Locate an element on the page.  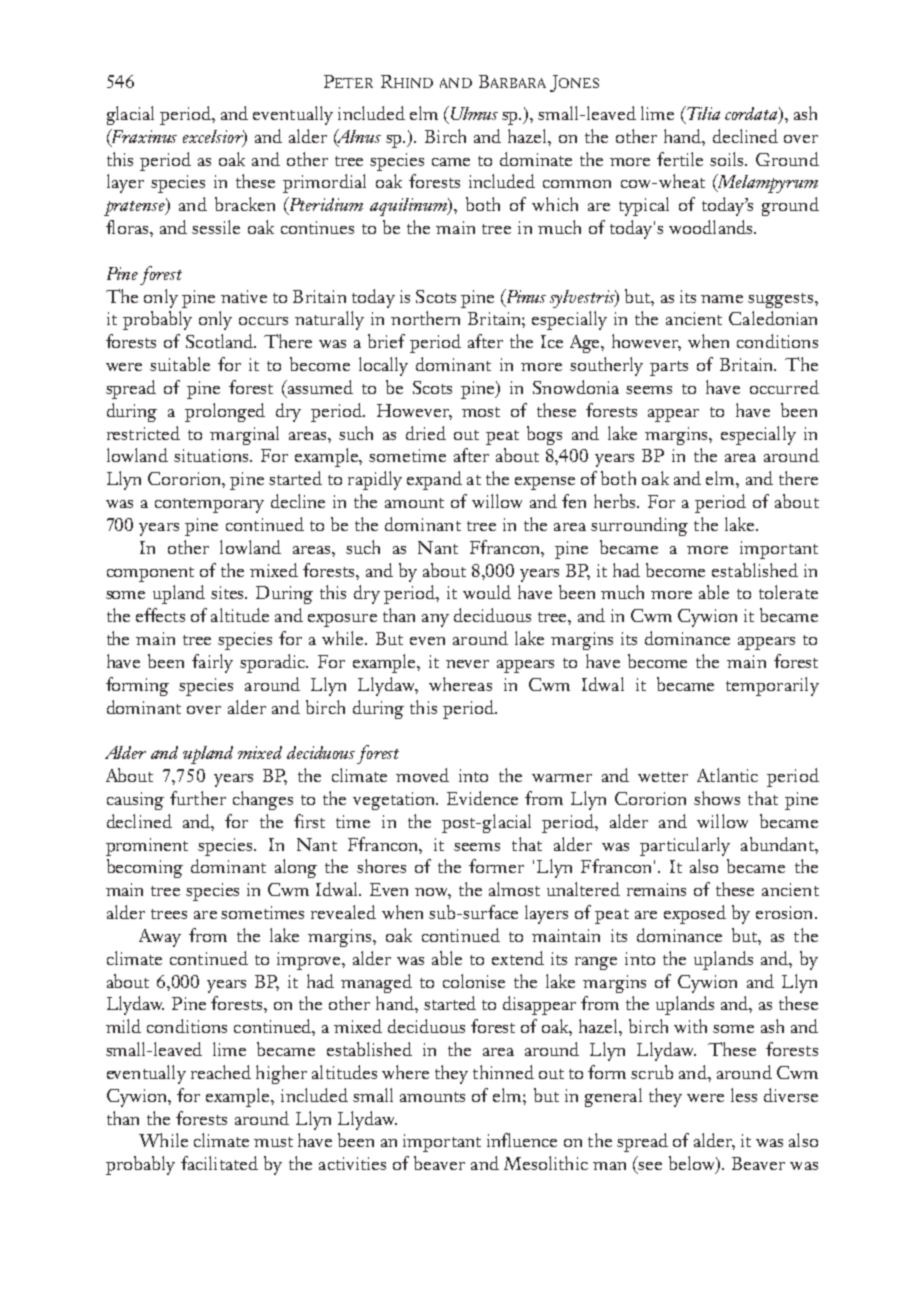
surrounding is located at coordinates (639, 526).
